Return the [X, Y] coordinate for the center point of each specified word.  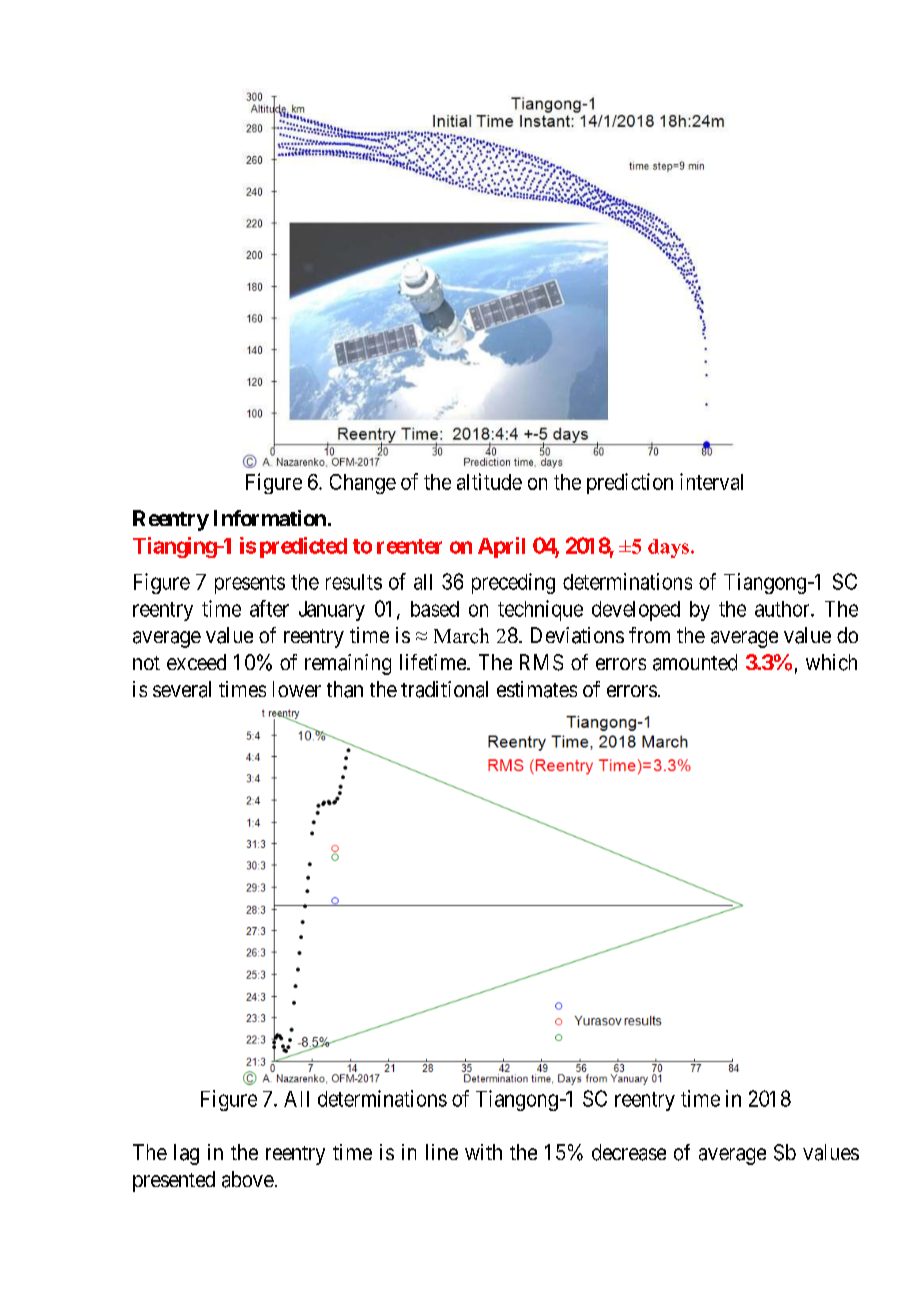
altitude [489, 481]
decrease [629, 1152]
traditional [444, 689]
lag [186, 1154]
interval [711, 481]
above [248, 1179]
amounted [695, 662]
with [483, 1152]
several [182, 689]
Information [270, 518]
